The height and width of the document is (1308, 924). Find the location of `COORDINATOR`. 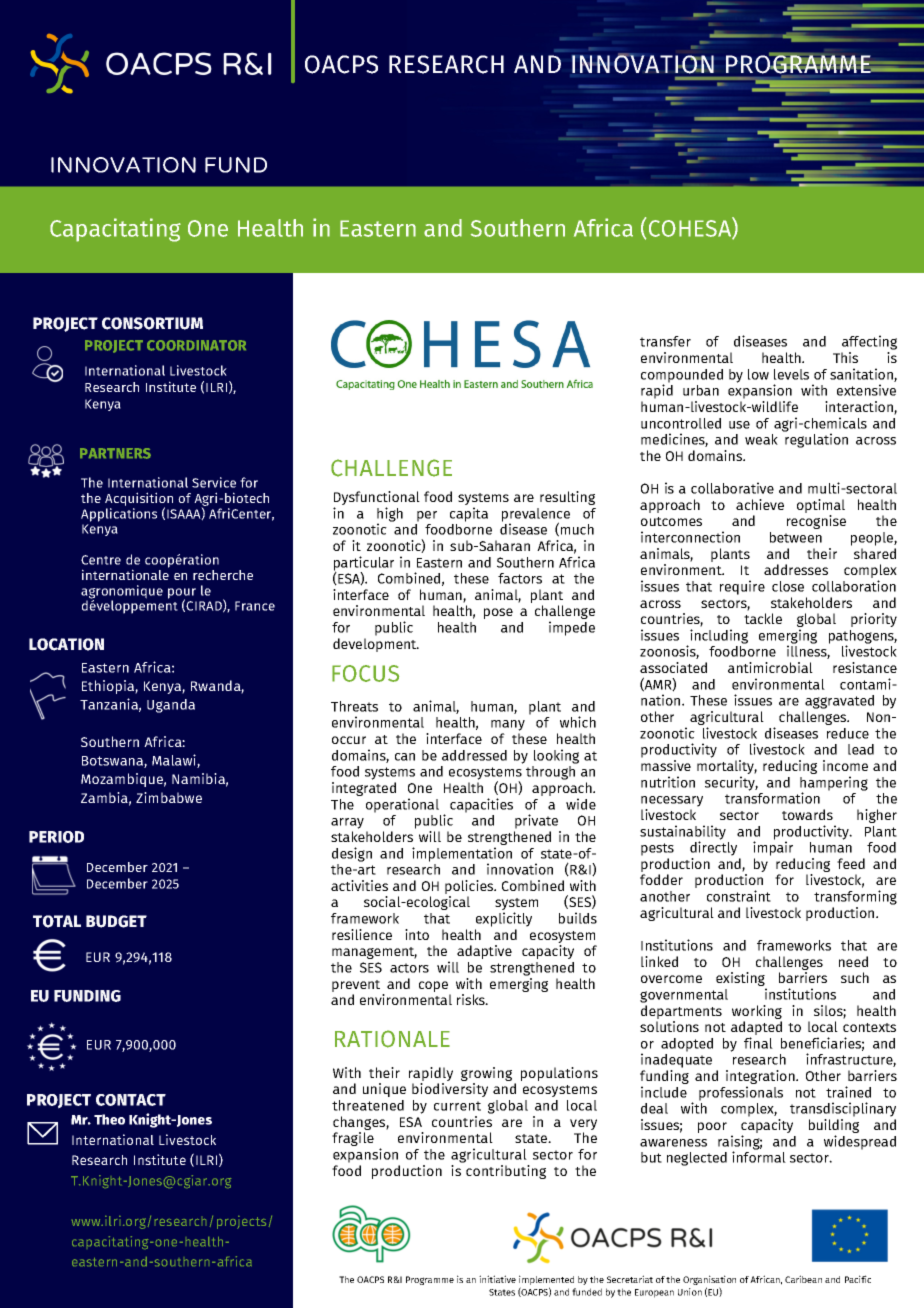

COORDINATOR is located at coordinates (196, 345).
